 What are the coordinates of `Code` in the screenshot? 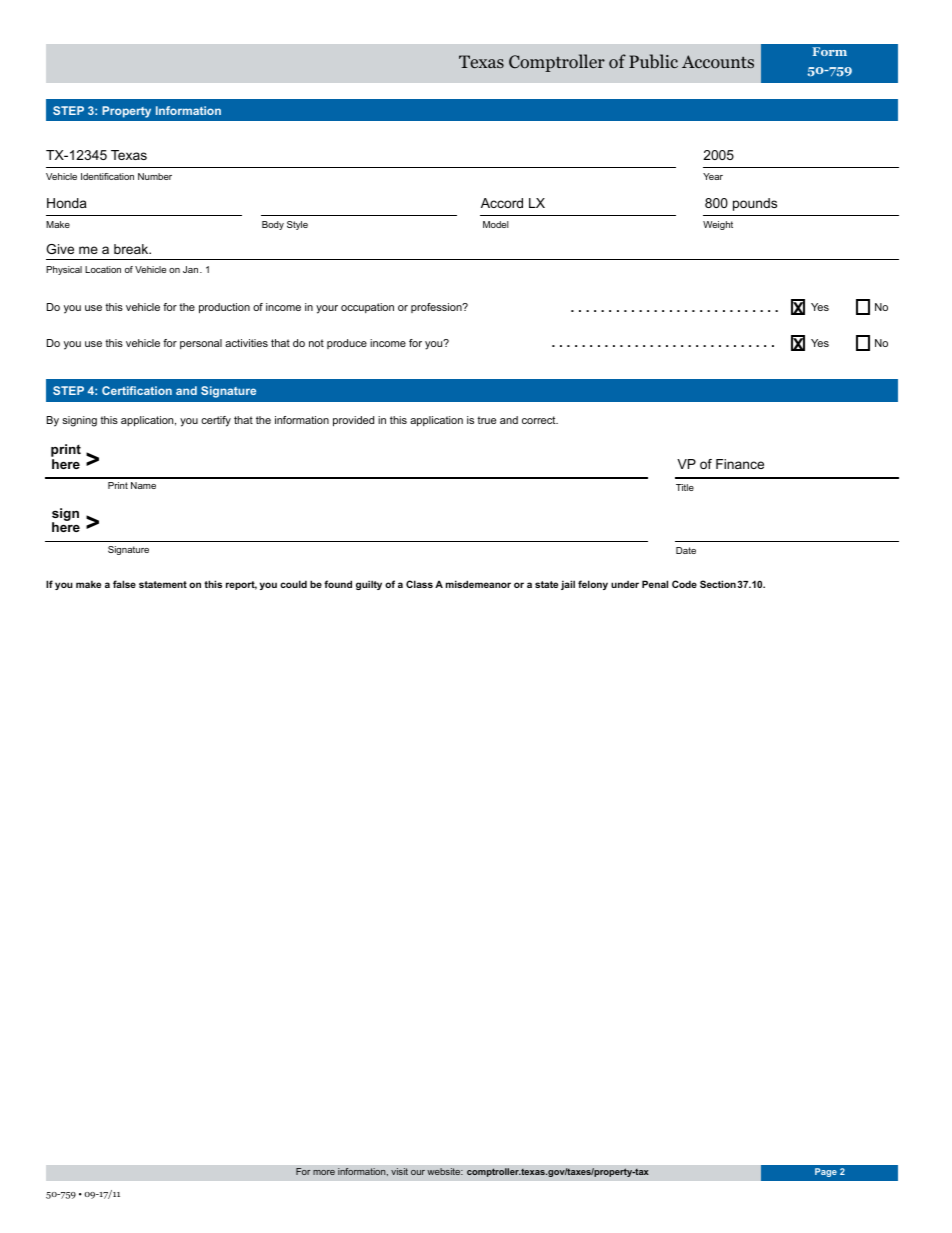 It's located at (684, 584).
